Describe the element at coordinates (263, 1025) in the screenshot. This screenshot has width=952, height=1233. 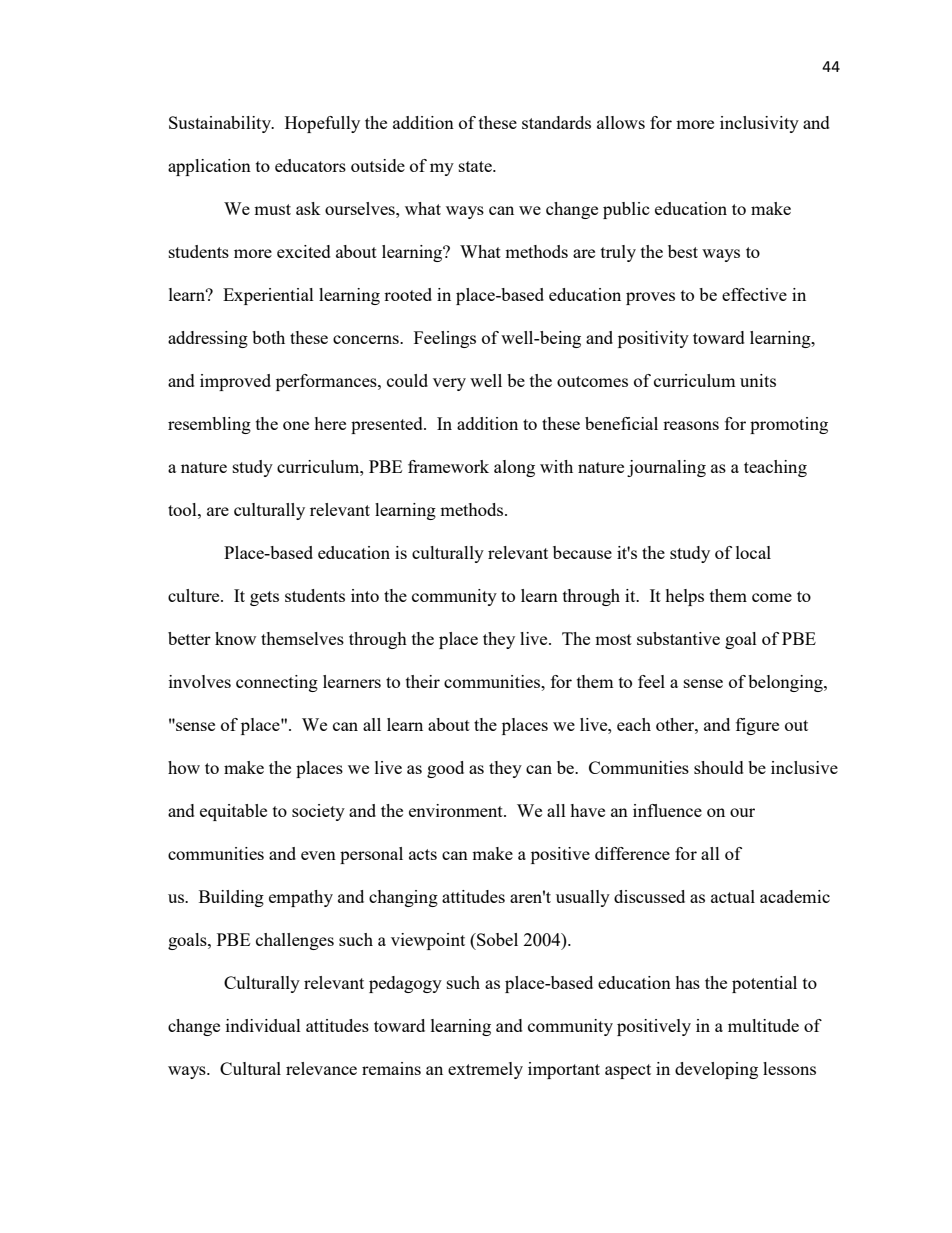
I see `individual` at that location.
